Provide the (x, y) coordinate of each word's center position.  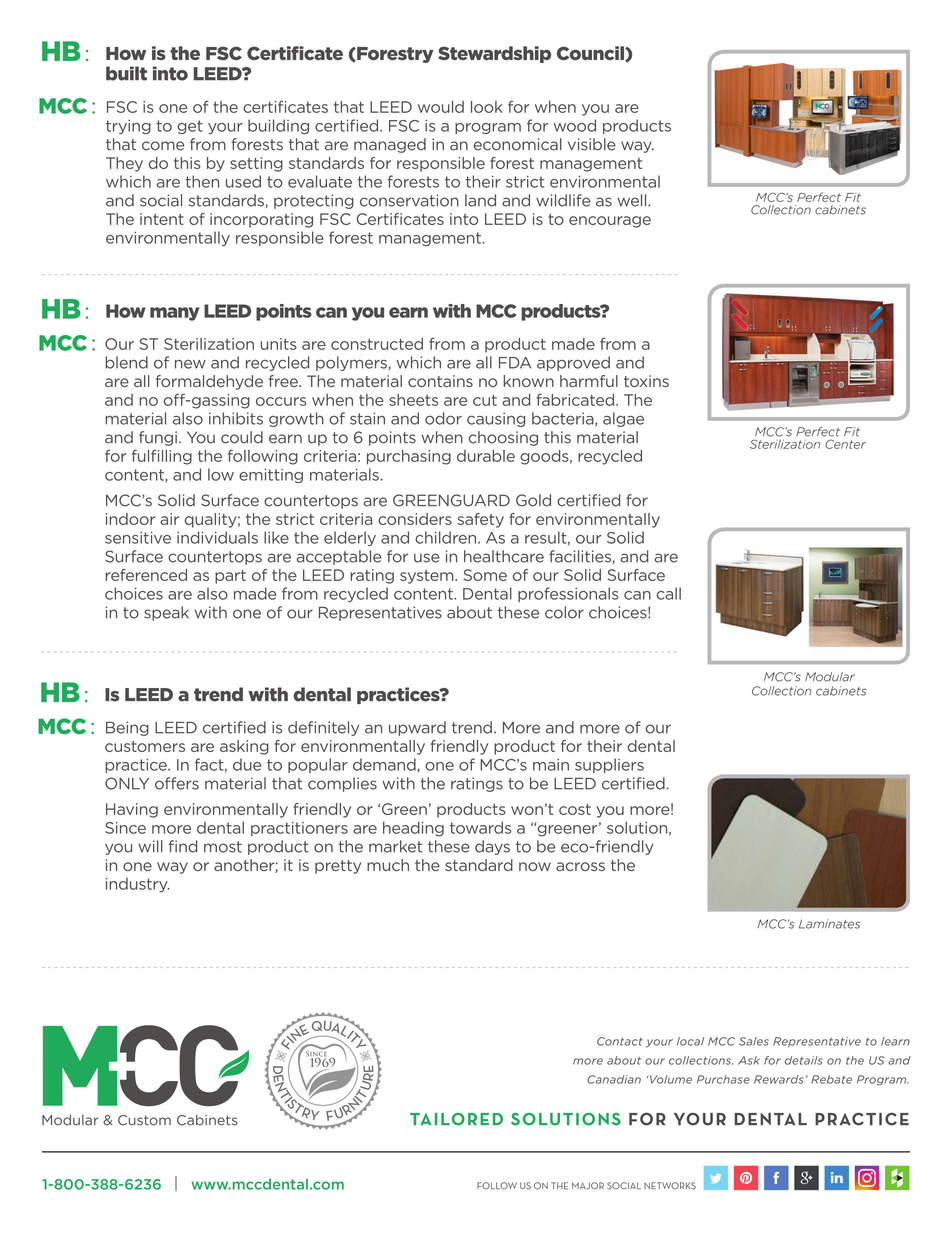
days (492, 847)
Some (485, 575)
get (190, 127)
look (487, 107)
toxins (646, 381)
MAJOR (588, 1186)
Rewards (779, 1079)
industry (138, 885)
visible (592, 144)
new (190, 364)
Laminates (829, 924)
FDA (515, 363)
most (223, 847)
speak (166, 613)
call (669, 593)
